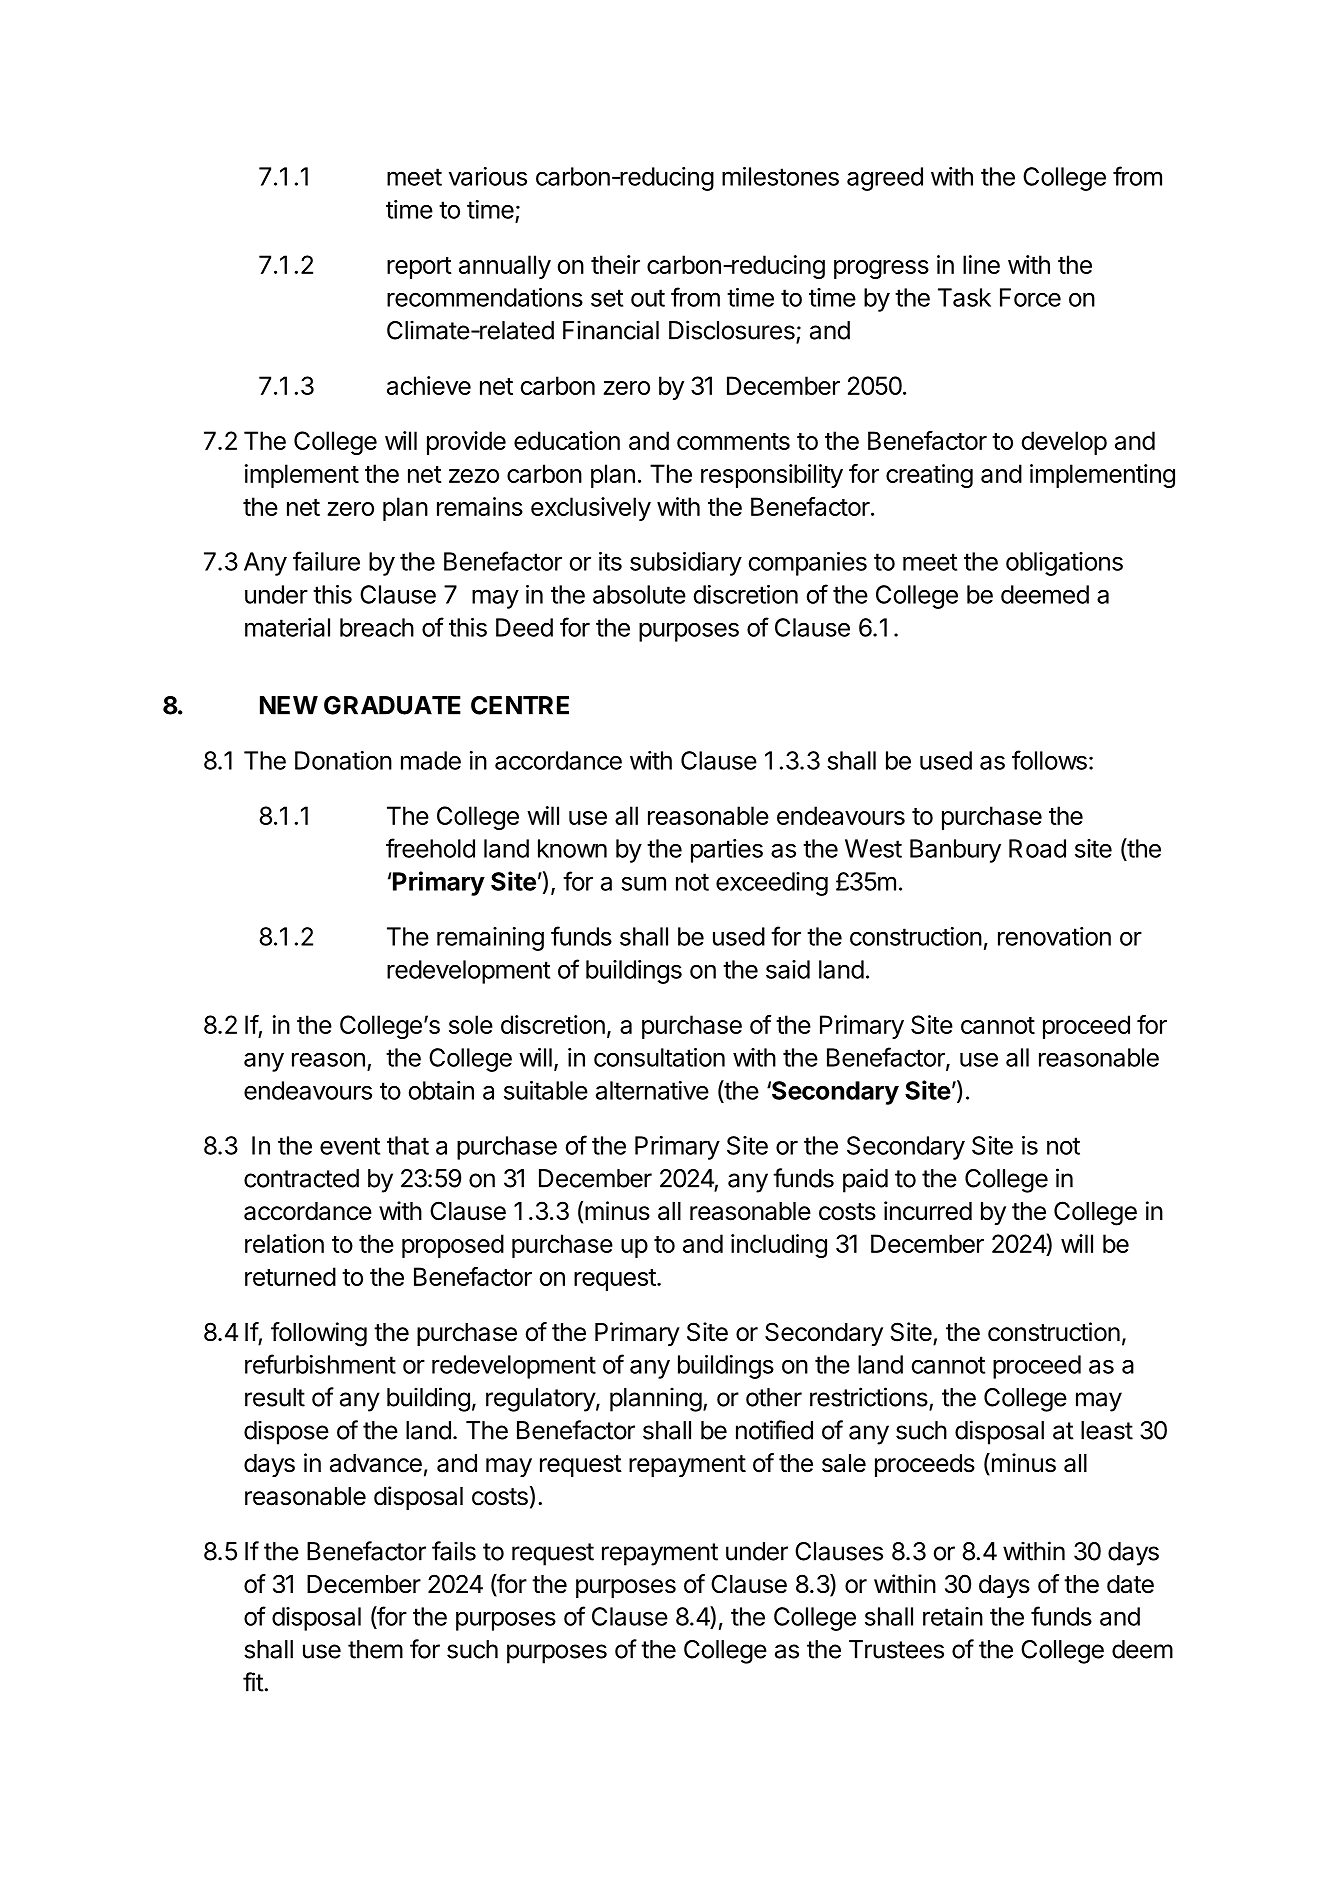  What do you see at coordinates (375, 1649) in the screenshot?
I see `them` at bounding box center [375, 1649].
